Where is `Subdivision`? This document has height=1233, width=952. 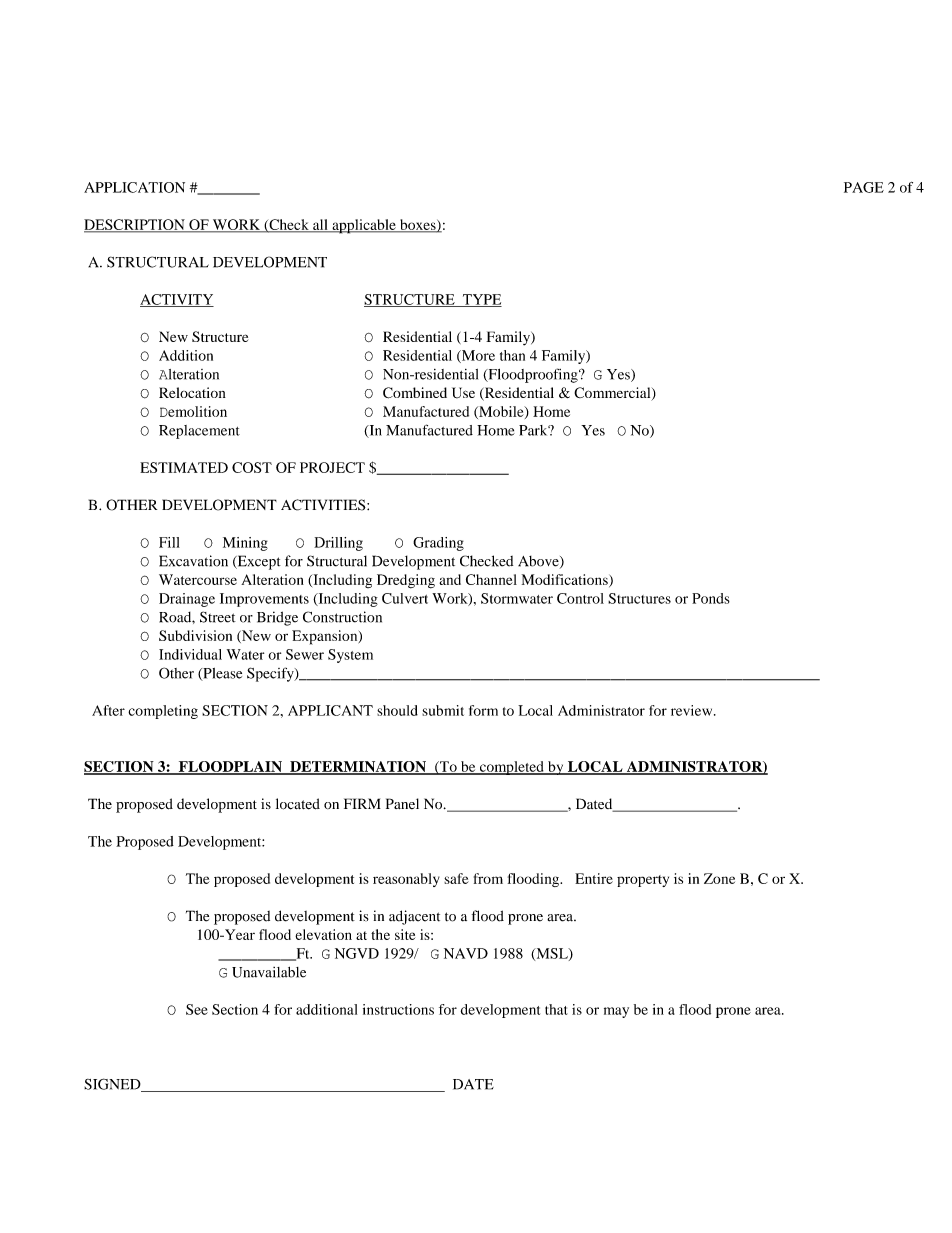 Subdivision is located at coordinates (195, 635).
